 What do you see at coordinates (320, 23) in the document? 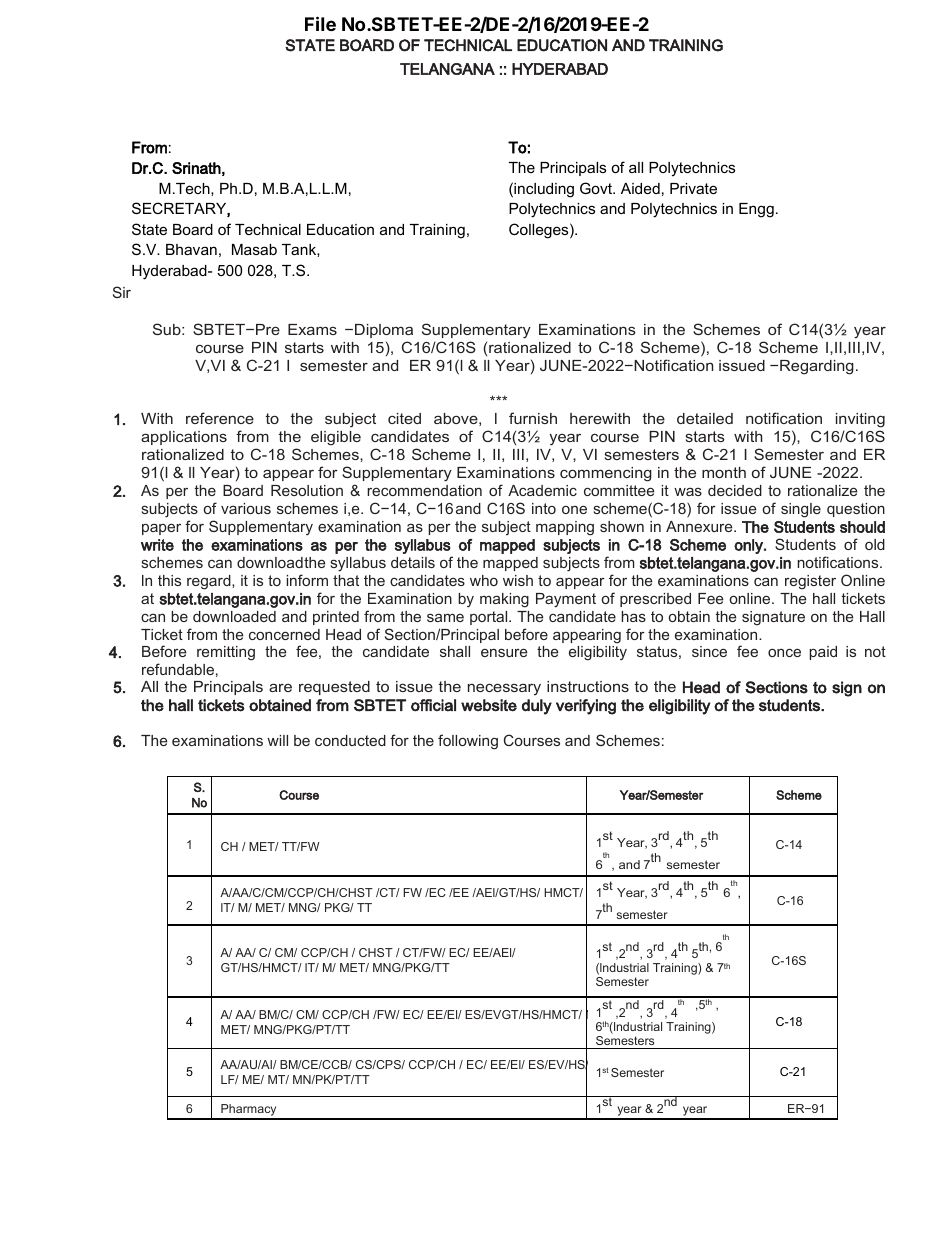
I see `File` at bounding box center [320, 23].
